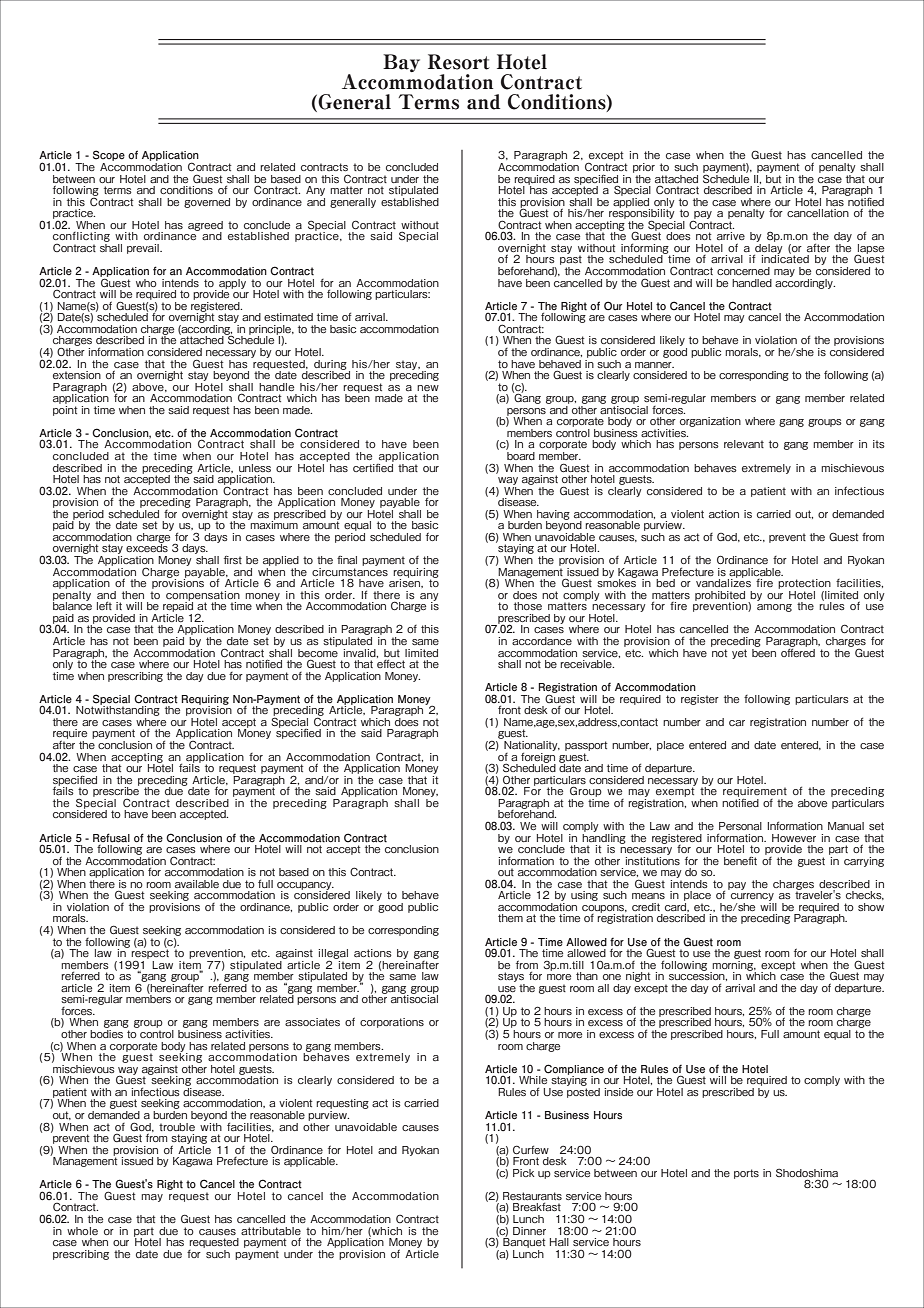 The image size is (924, 1308). What do you see at coordinates (133, 595) in the screenshot?
I see `then` at bounding box center [133, 595].
